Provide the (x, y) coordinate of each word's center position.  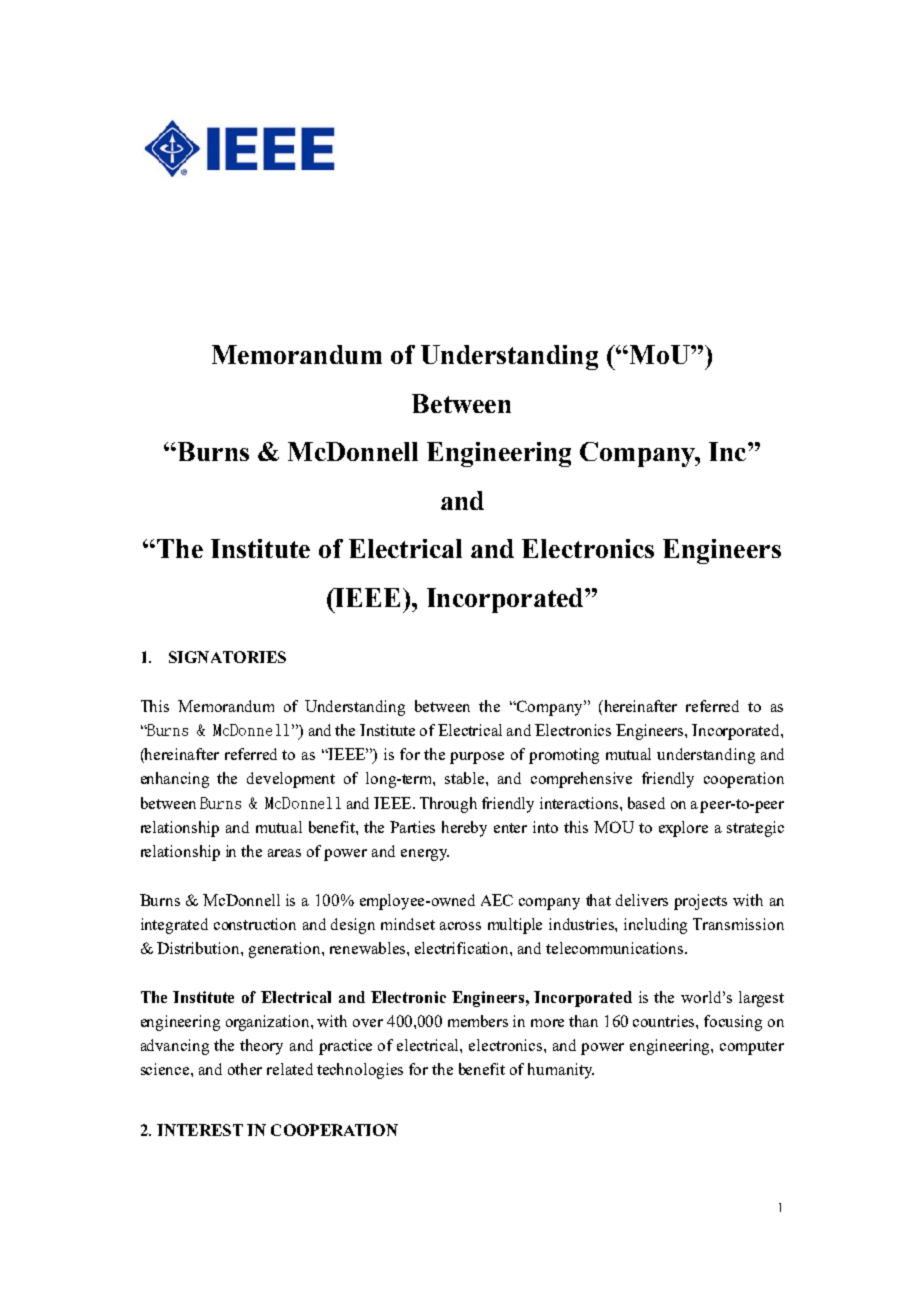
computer (752, 1048)
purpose (477, 758)
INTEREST (200, 1130)
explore (683, 829)
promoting (564, 756)
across (460, 926)
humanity (561, 1071)
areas (284, 853)
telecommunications (616, 948)
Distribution (199, 948)
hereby (464, 829)
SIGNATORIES (227, 657)
